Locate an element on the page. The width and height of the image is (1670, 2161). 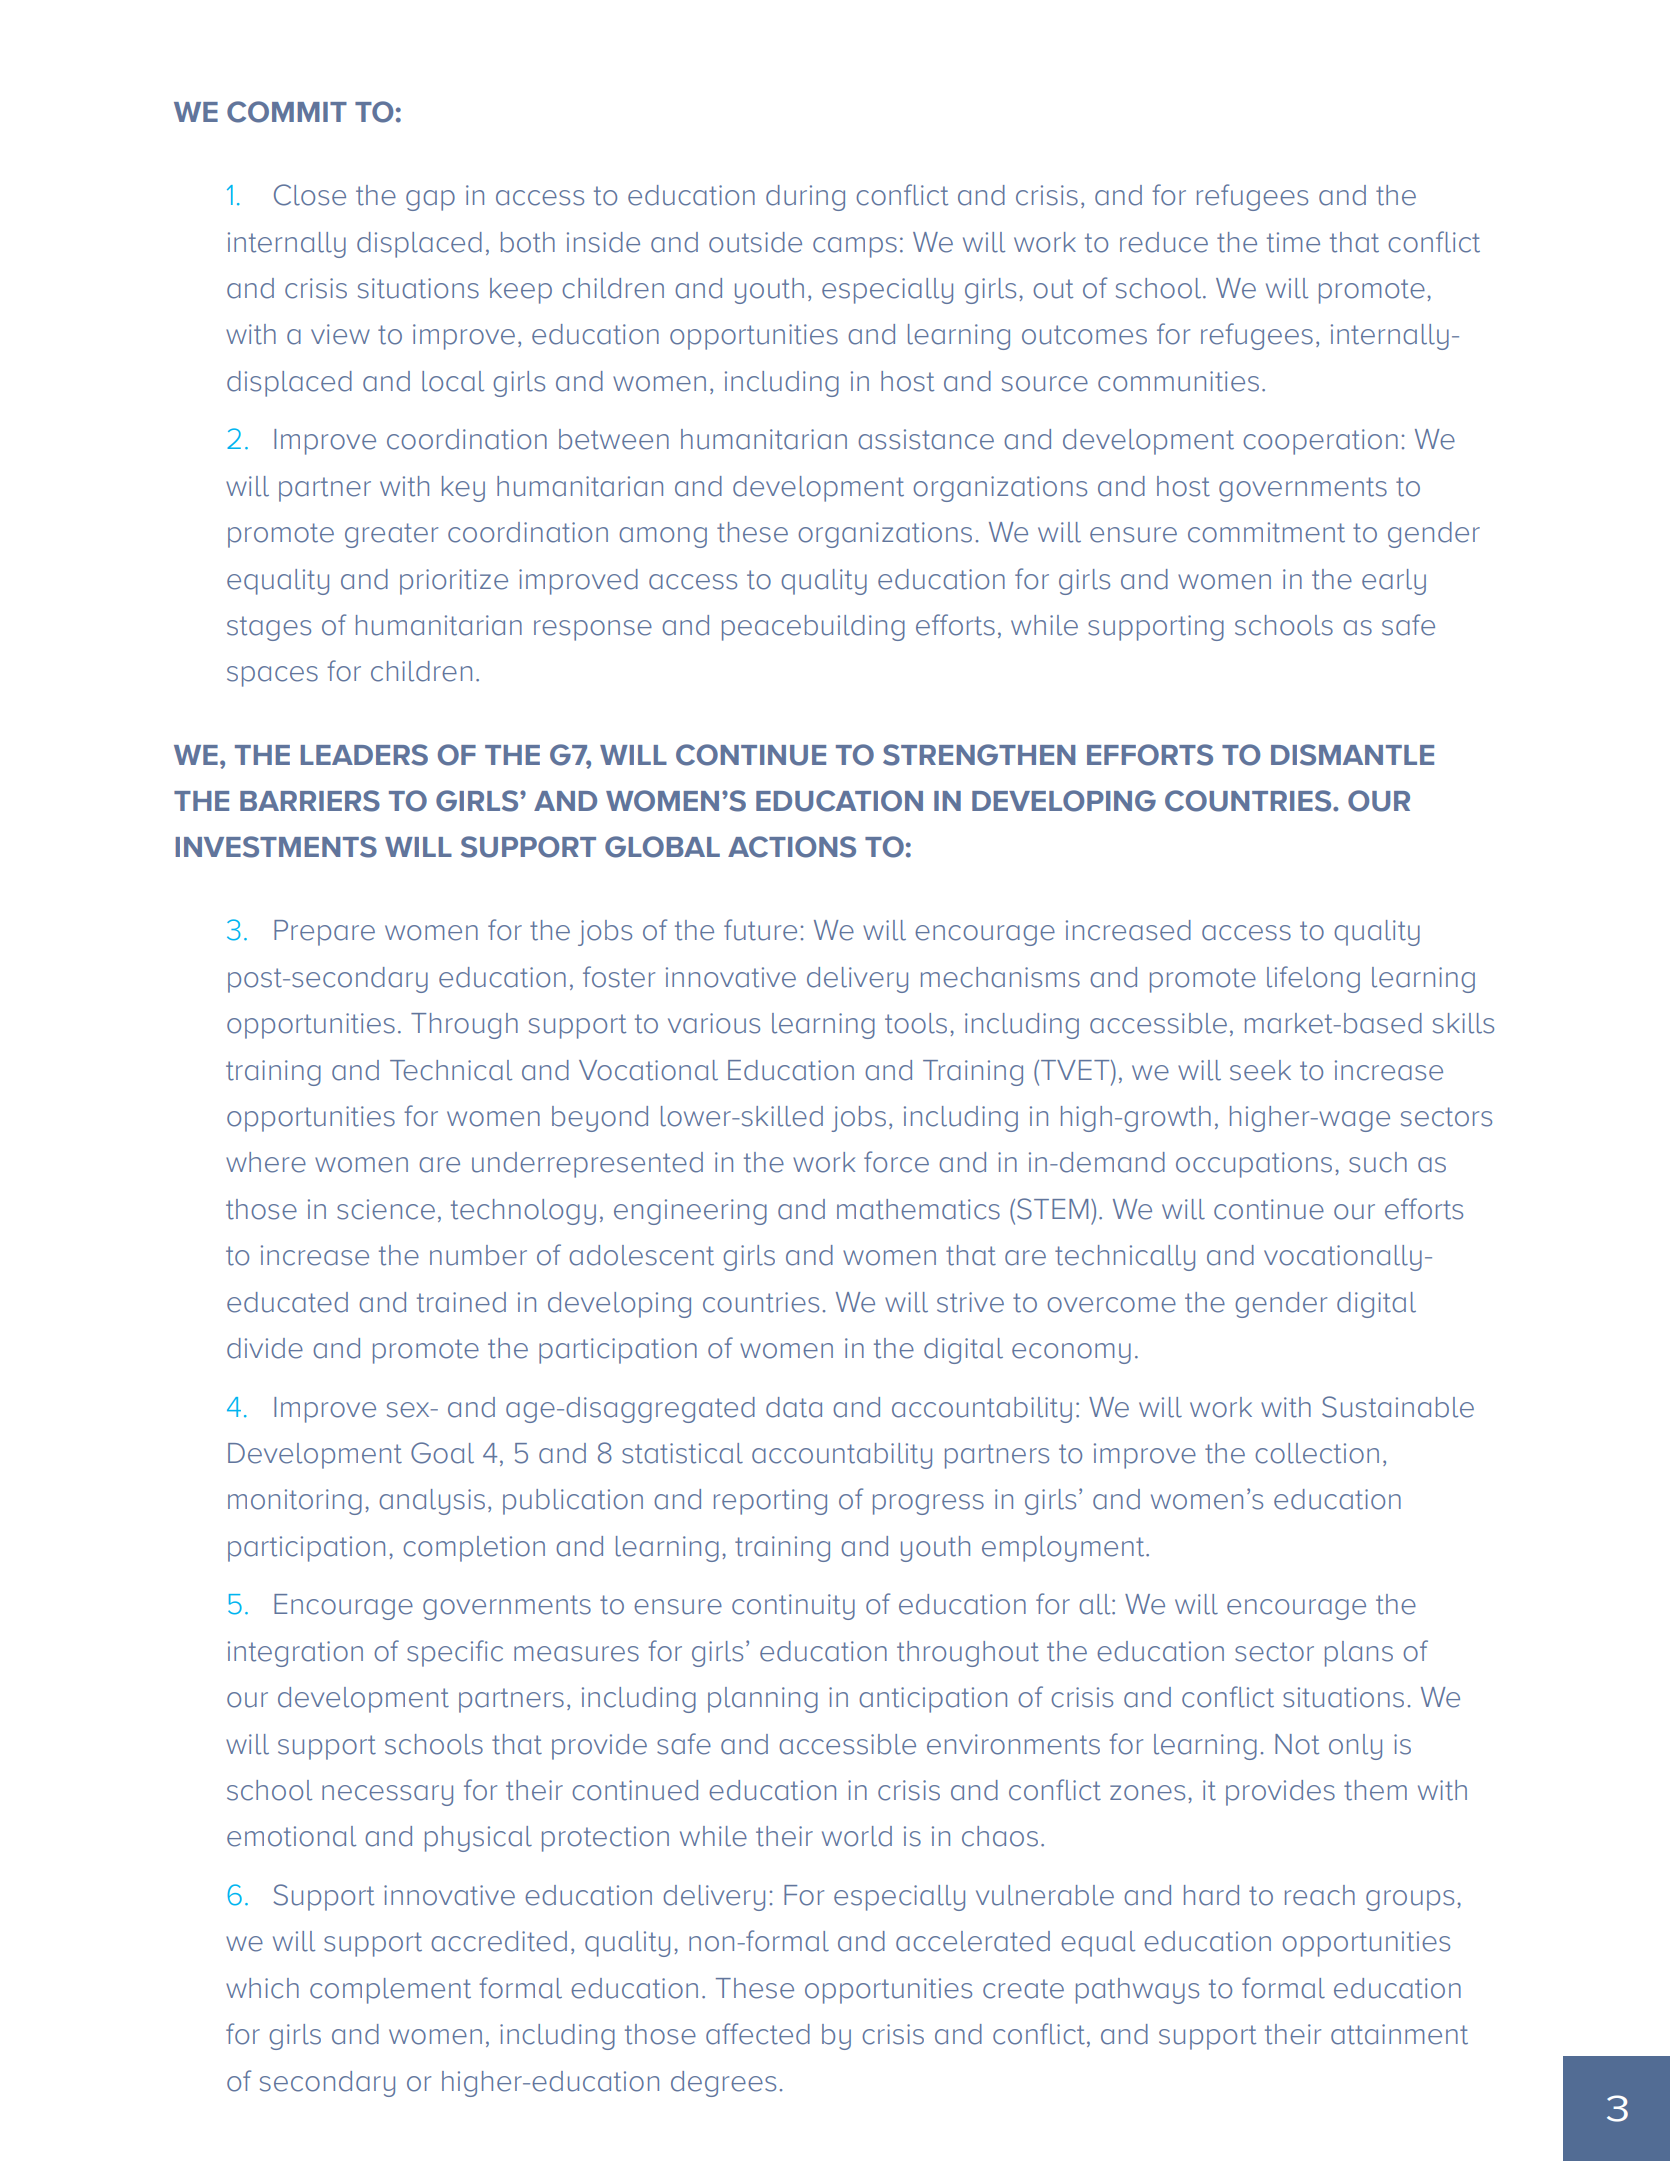
Goal is located at coordinates (442, 1453).
